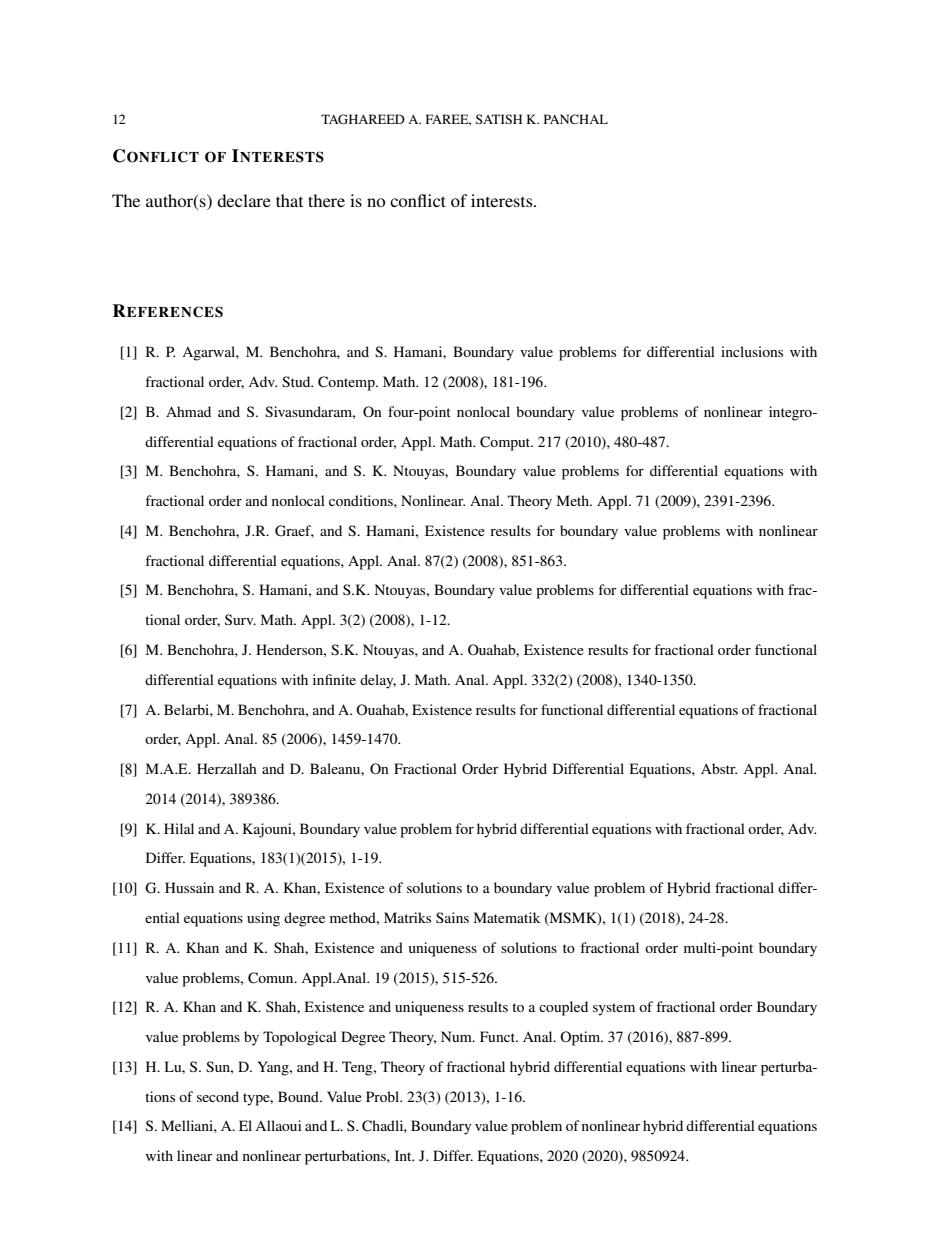 The image size is (952, 1233). What do you see at coordinates (300, 1038) in the screenshot?
I see `Topological` at bounding box center [300, 1038].
